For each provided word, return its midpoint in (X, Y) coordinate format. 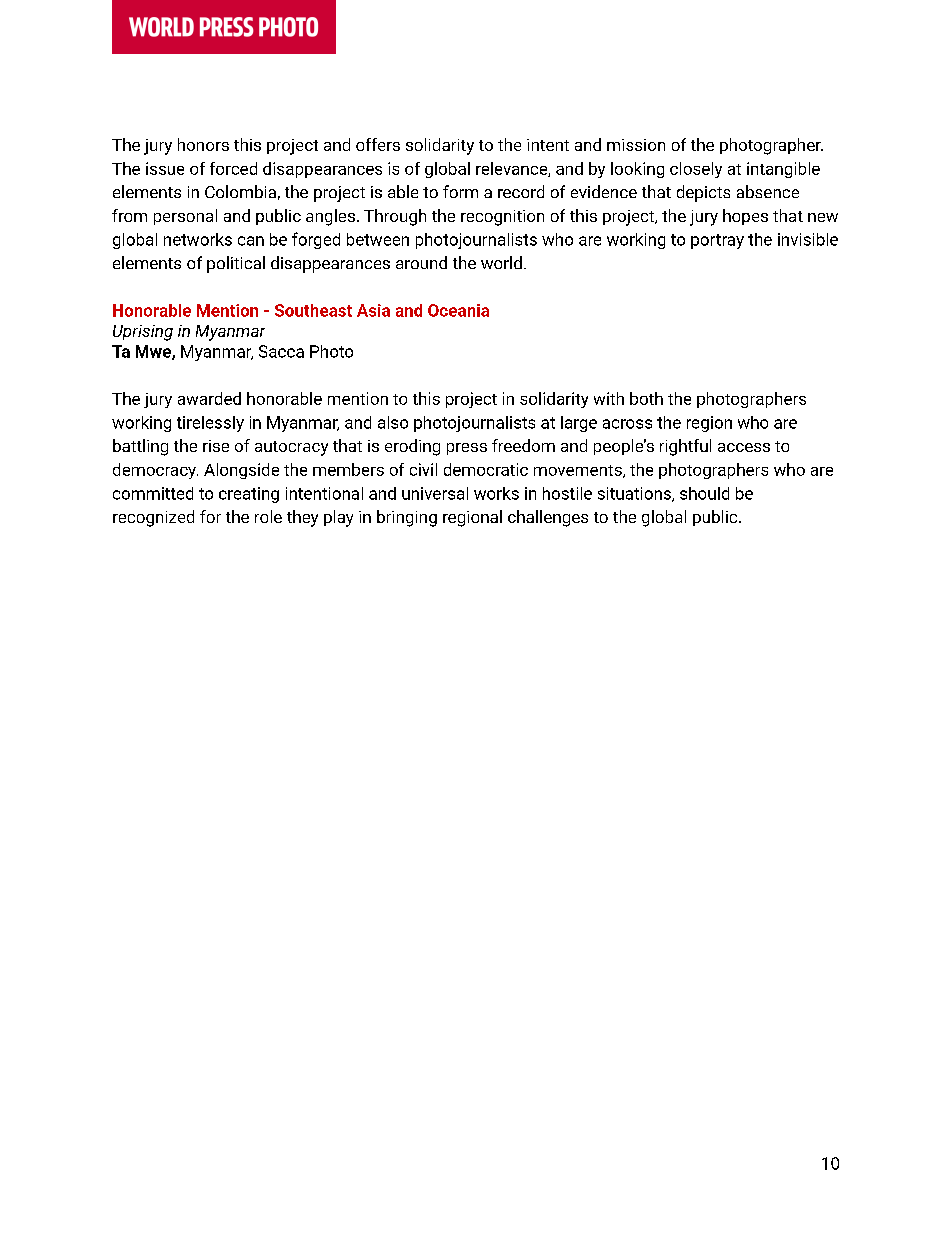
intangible (783, 170)
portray (717, 241)
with (609, 398)
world (501, 262)
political (236, 264)
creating (249, 495)
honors (203, 144)
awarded (209, 398)
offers (378, 144)
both (646, 398)
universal (435, 493)
